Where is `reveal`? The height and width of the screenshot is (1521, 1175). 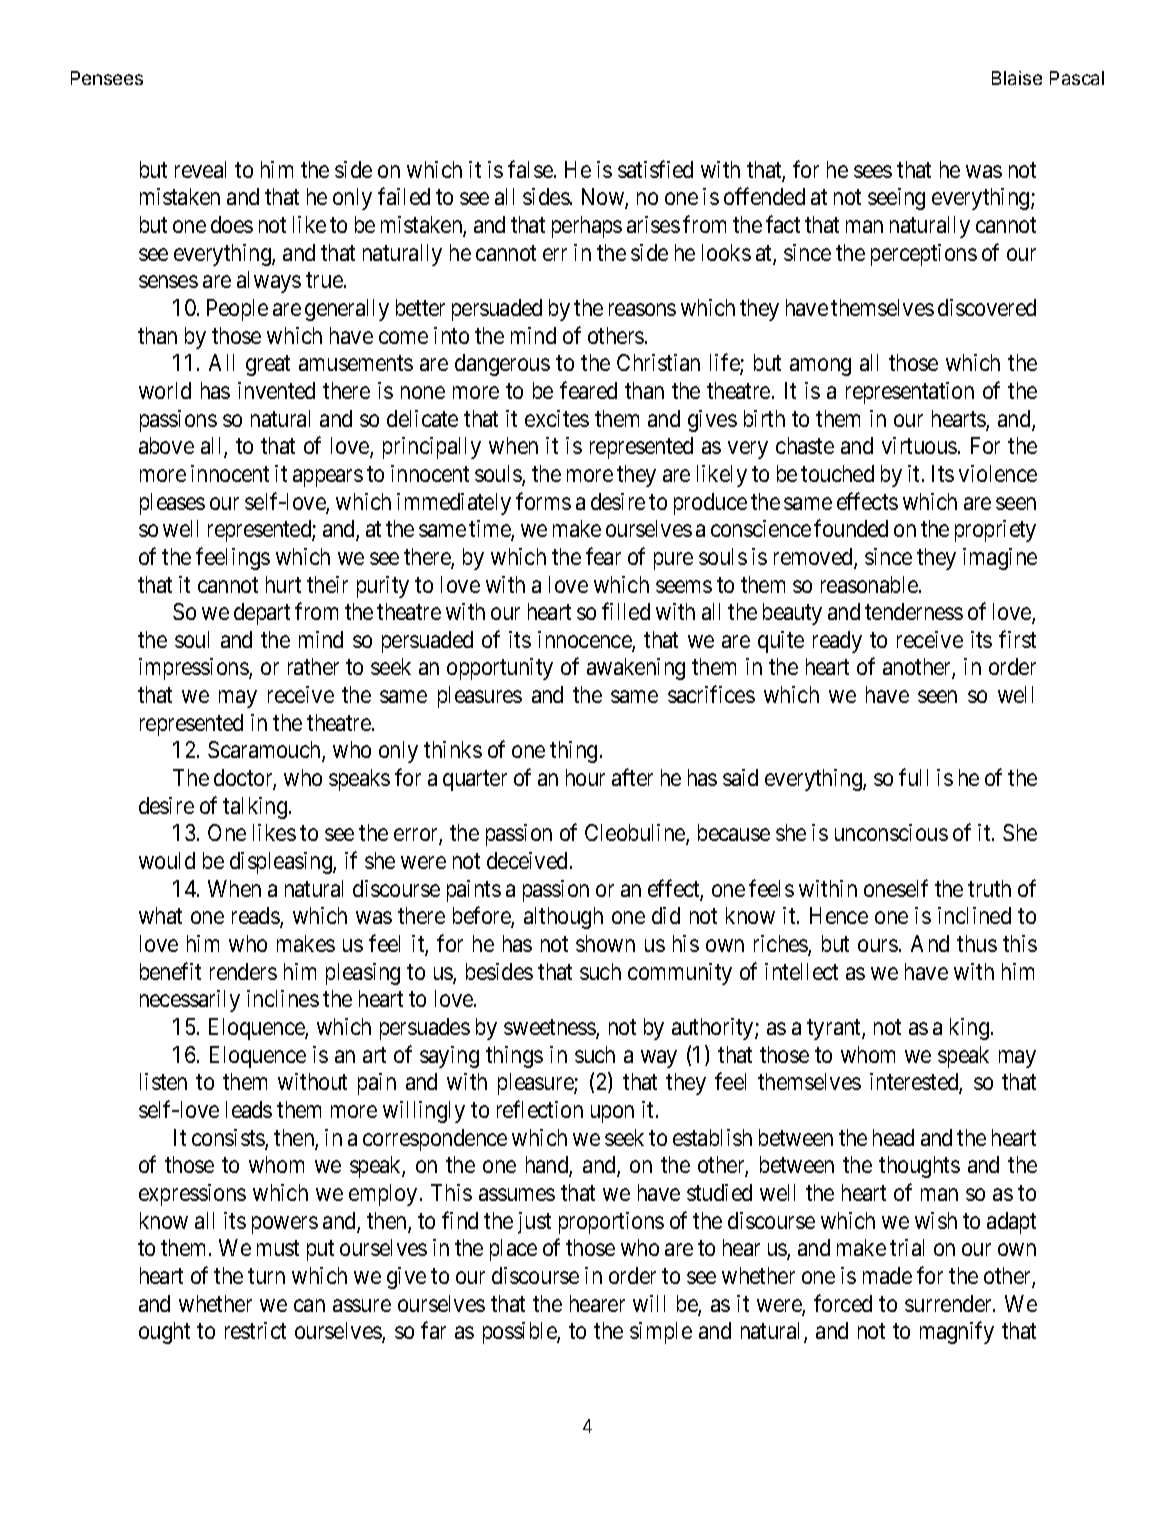
reveal is located at coordinates (200, 169).
